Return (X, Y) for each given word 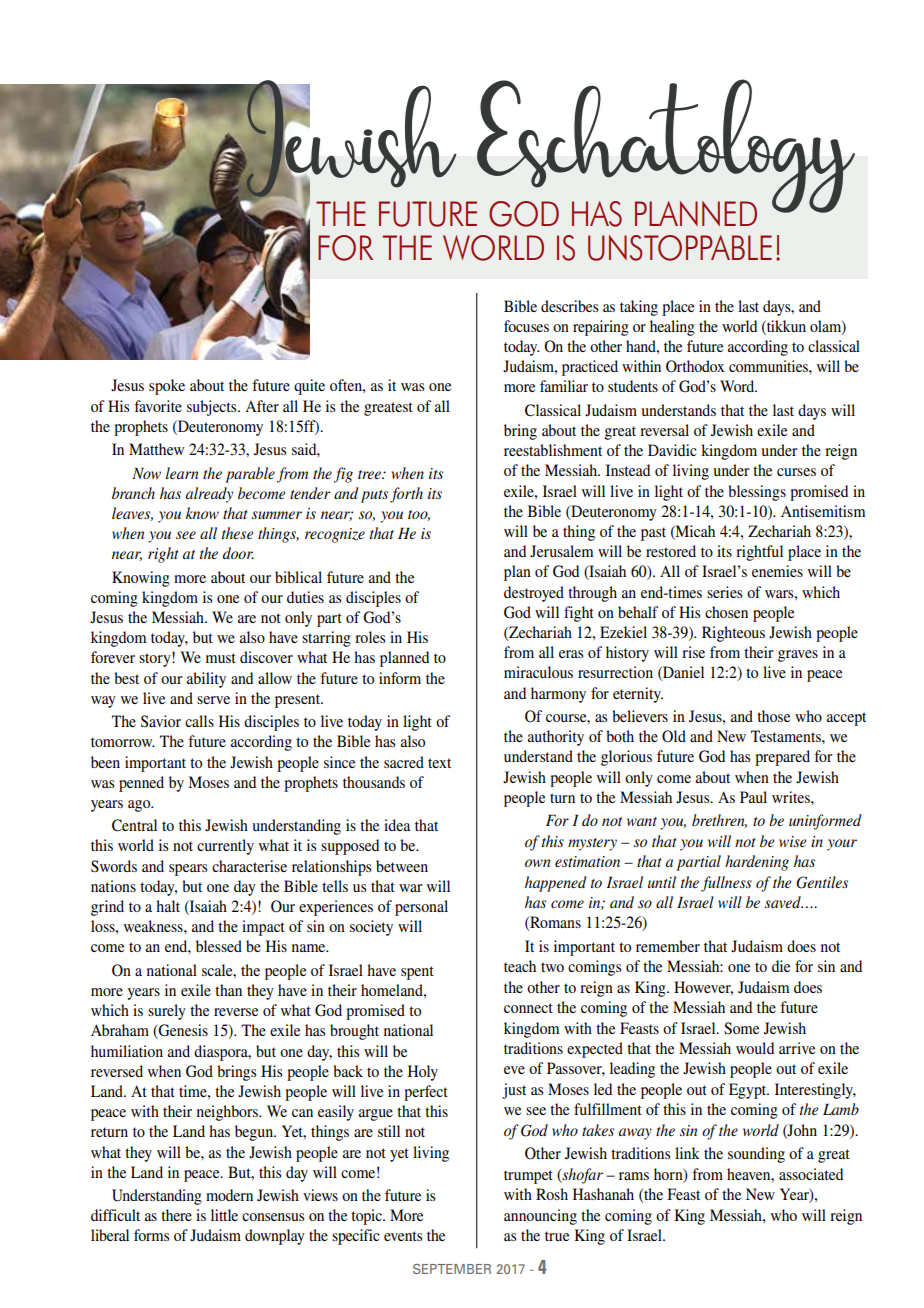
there (176, 1215)
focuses (526, 326)
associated (811, 1174)
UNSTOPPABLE (680, 248)
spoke (167, 387)
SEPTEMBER (452, 1269)
